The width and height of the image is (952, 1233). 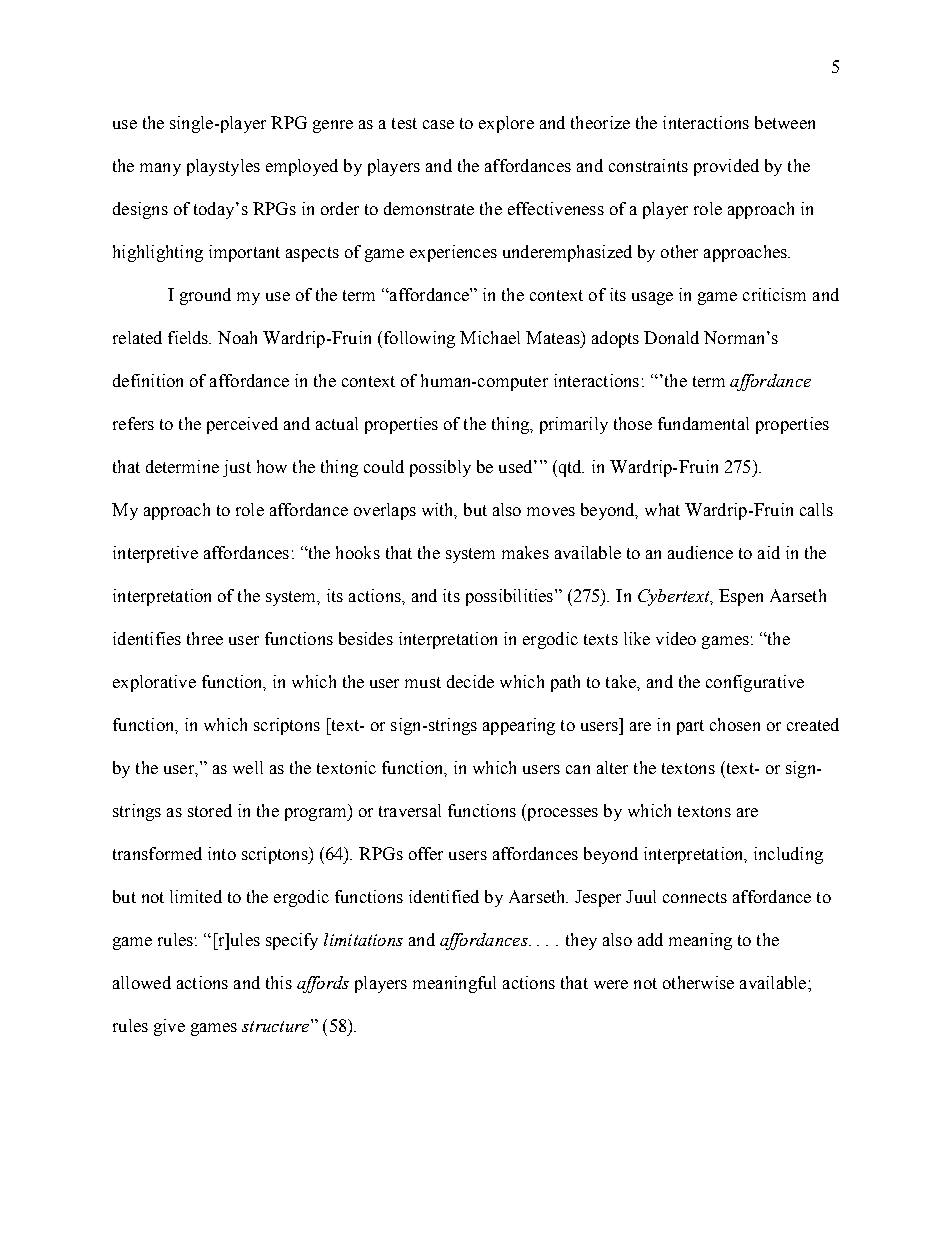 I want to click on explore, so click(x=506, y=124).
